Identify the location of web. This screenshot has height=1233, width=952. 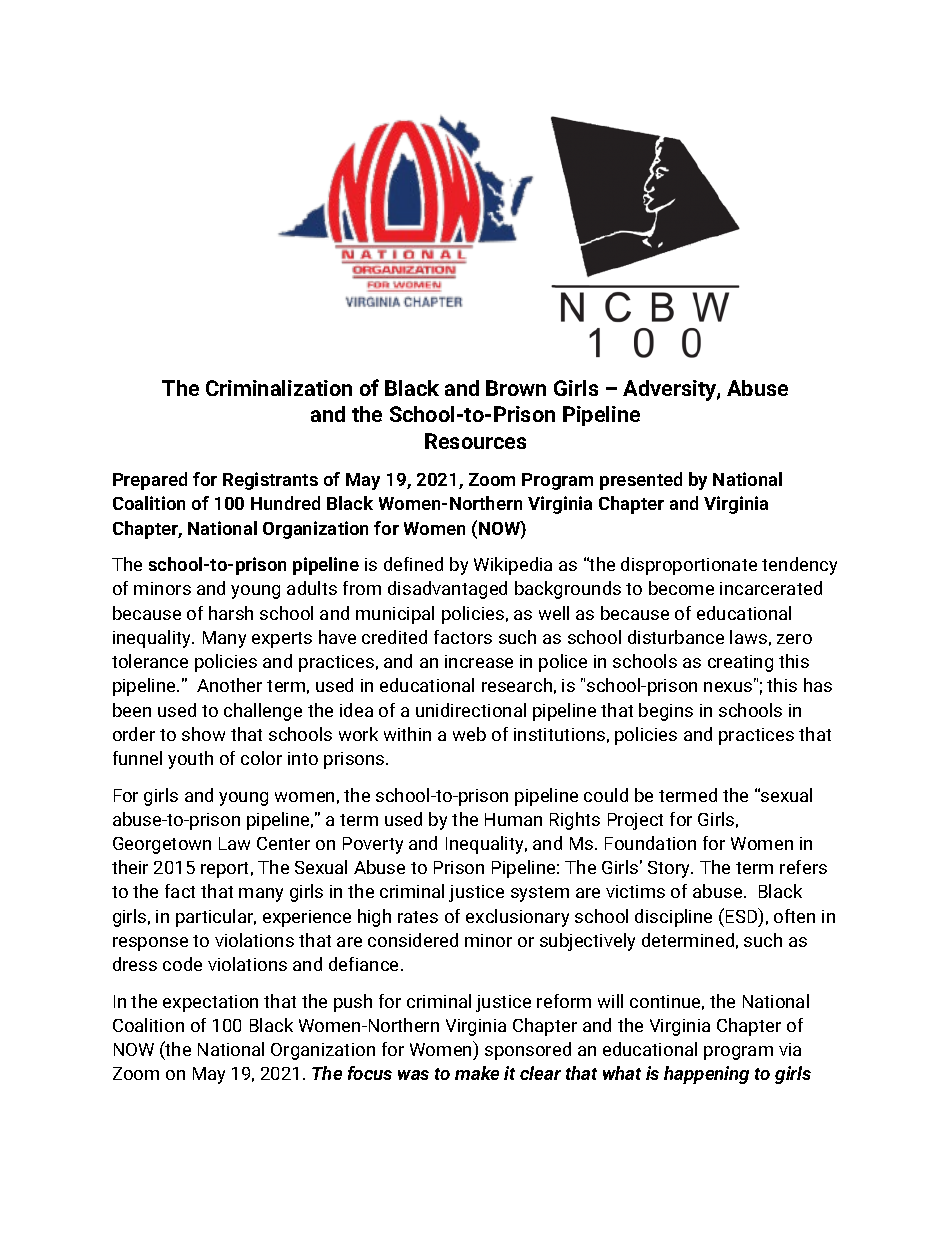
(469, 734).
